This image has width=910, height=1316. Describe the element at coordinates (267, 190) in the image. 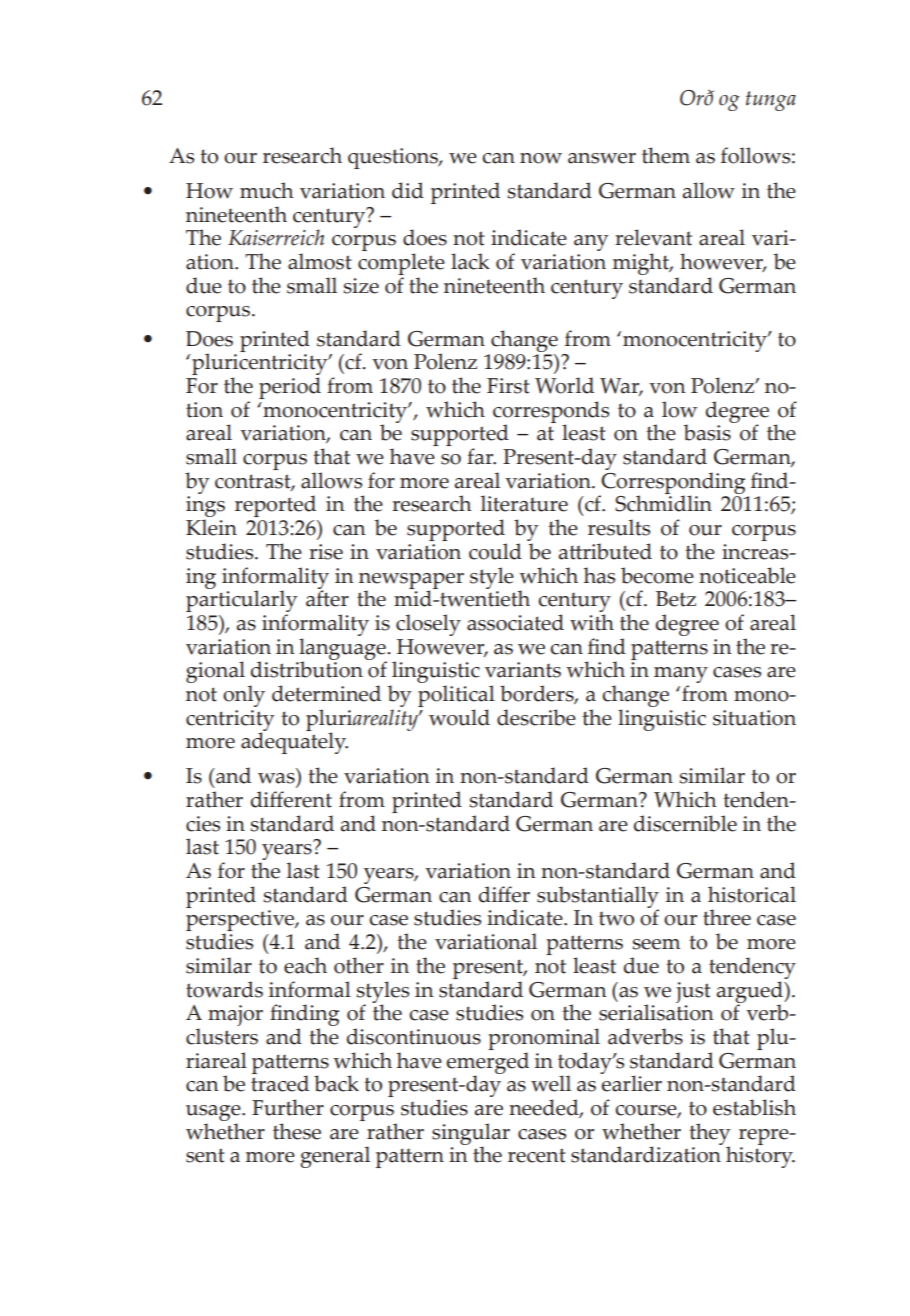

I see `much` at that location.
